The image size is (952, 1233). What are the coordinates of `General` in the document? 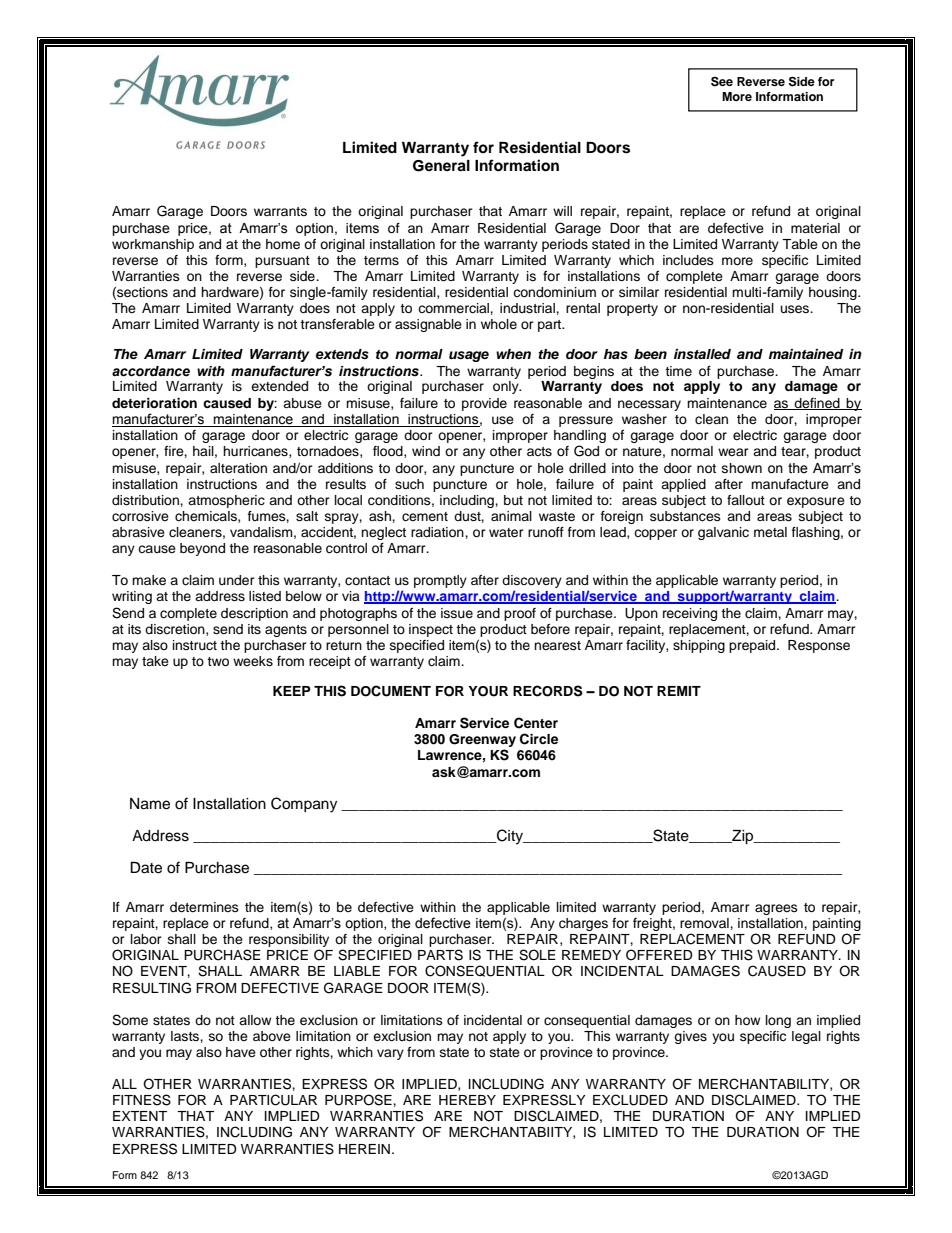 It's located at (441, 166).
